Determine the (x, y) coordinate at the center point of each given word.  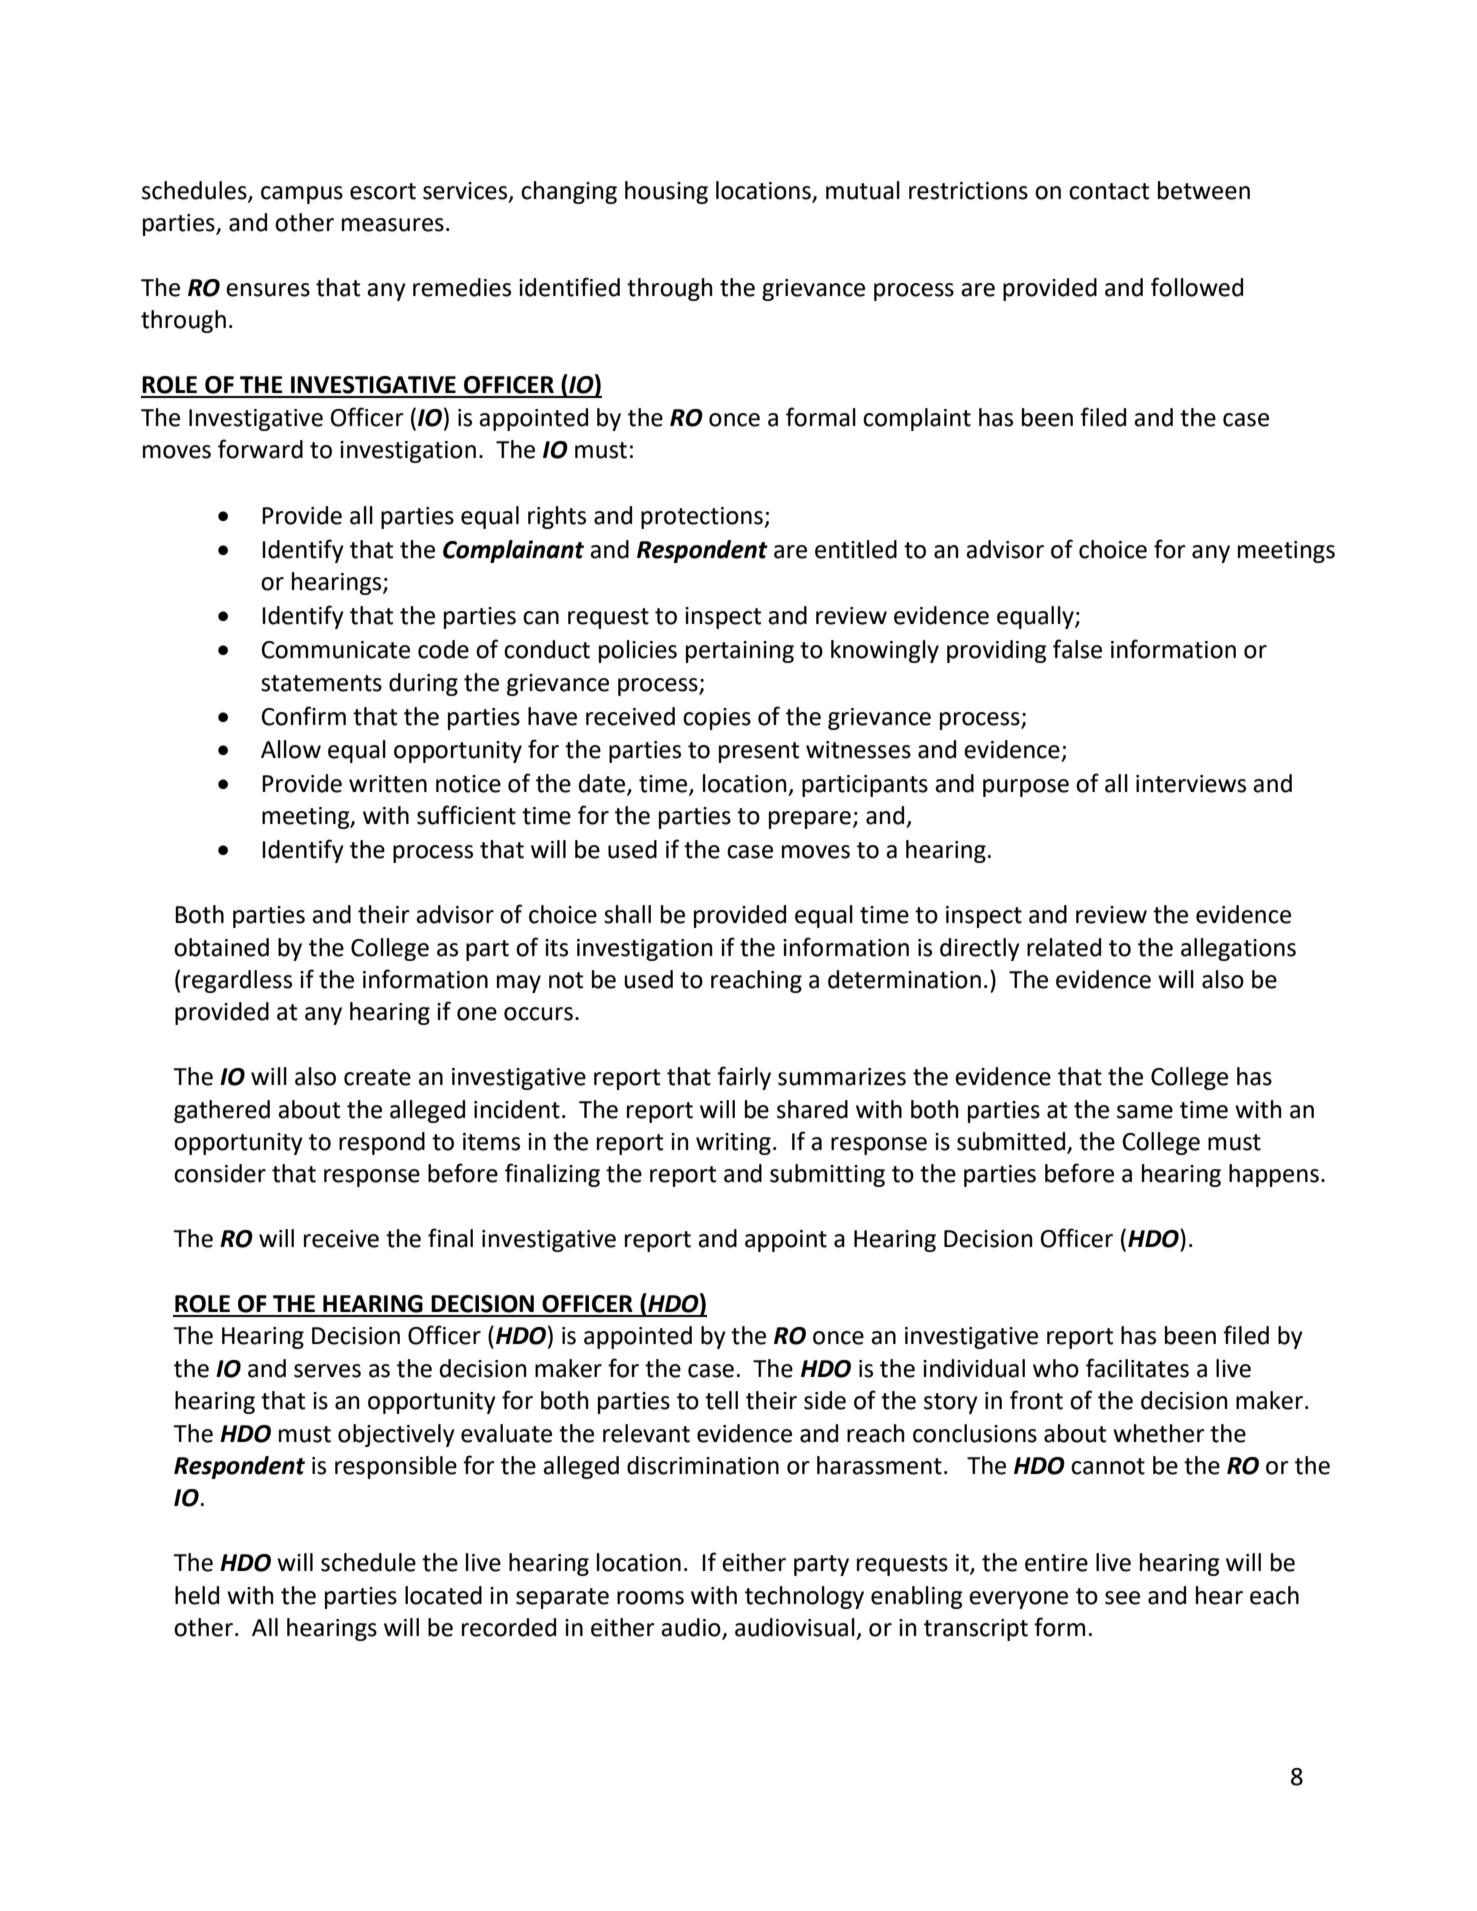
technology (804, 1597)
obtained (221, 947)
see (1122, 1598)
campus (302, 195)
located (443, 1595)
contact (1109, 191)
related (1064, 947)
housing (666, 192)
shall (627, 914)
